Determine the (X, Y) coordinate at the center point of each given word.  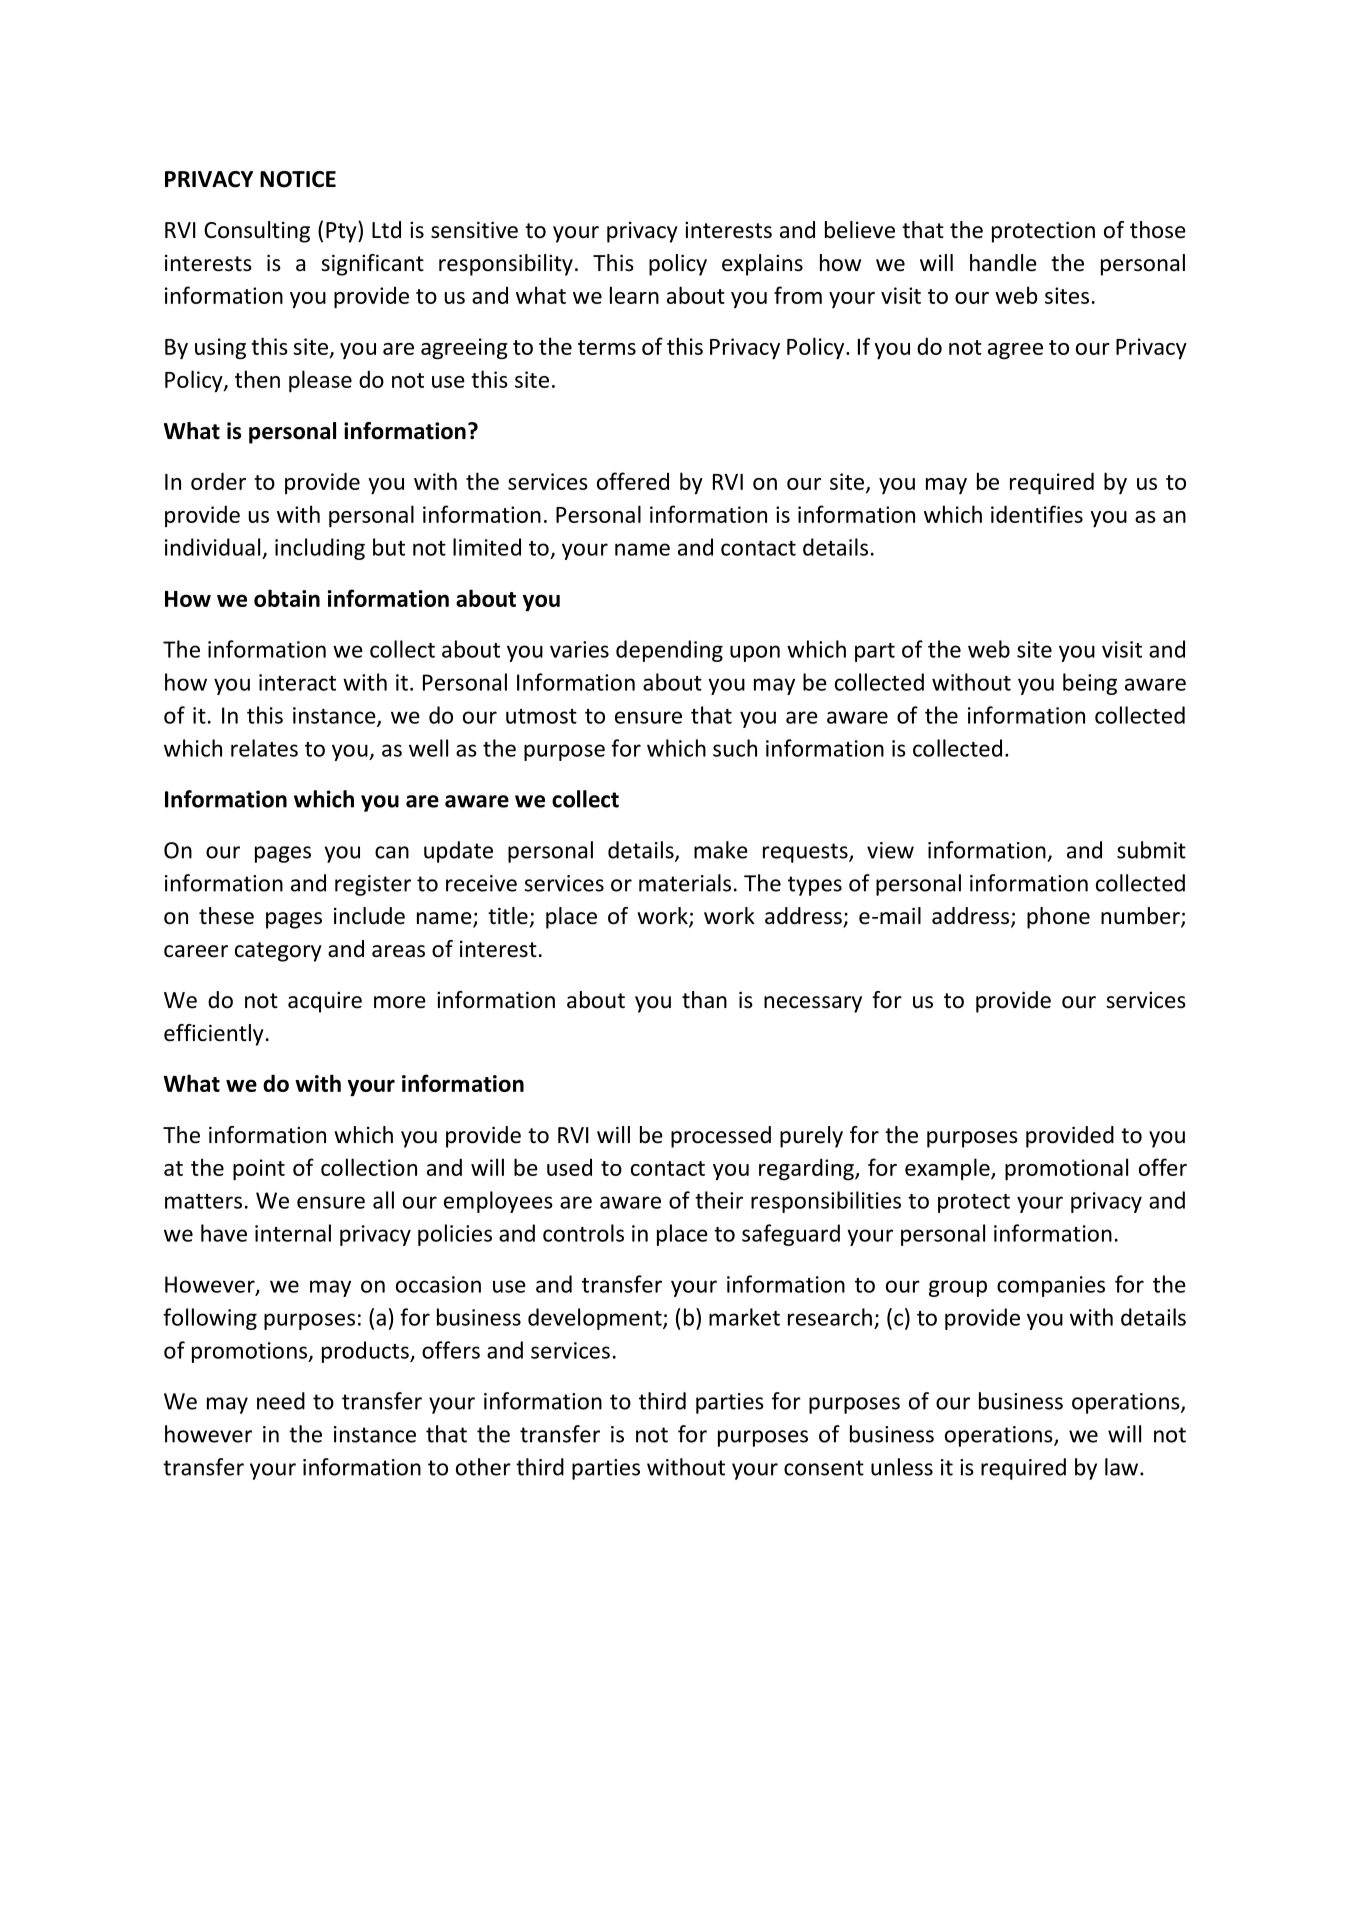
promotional (1066, 1169)
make (721, 850)
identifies (1037, 514)
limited (487, 547)
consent (824, 1468)
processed (721, 1137)
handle (1003, 263)
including (320, 549)
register (373, 885)
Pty (342, 232)
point (259, 1170)
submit (1151, 850)
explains (762, 265)
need (281, 1401)
